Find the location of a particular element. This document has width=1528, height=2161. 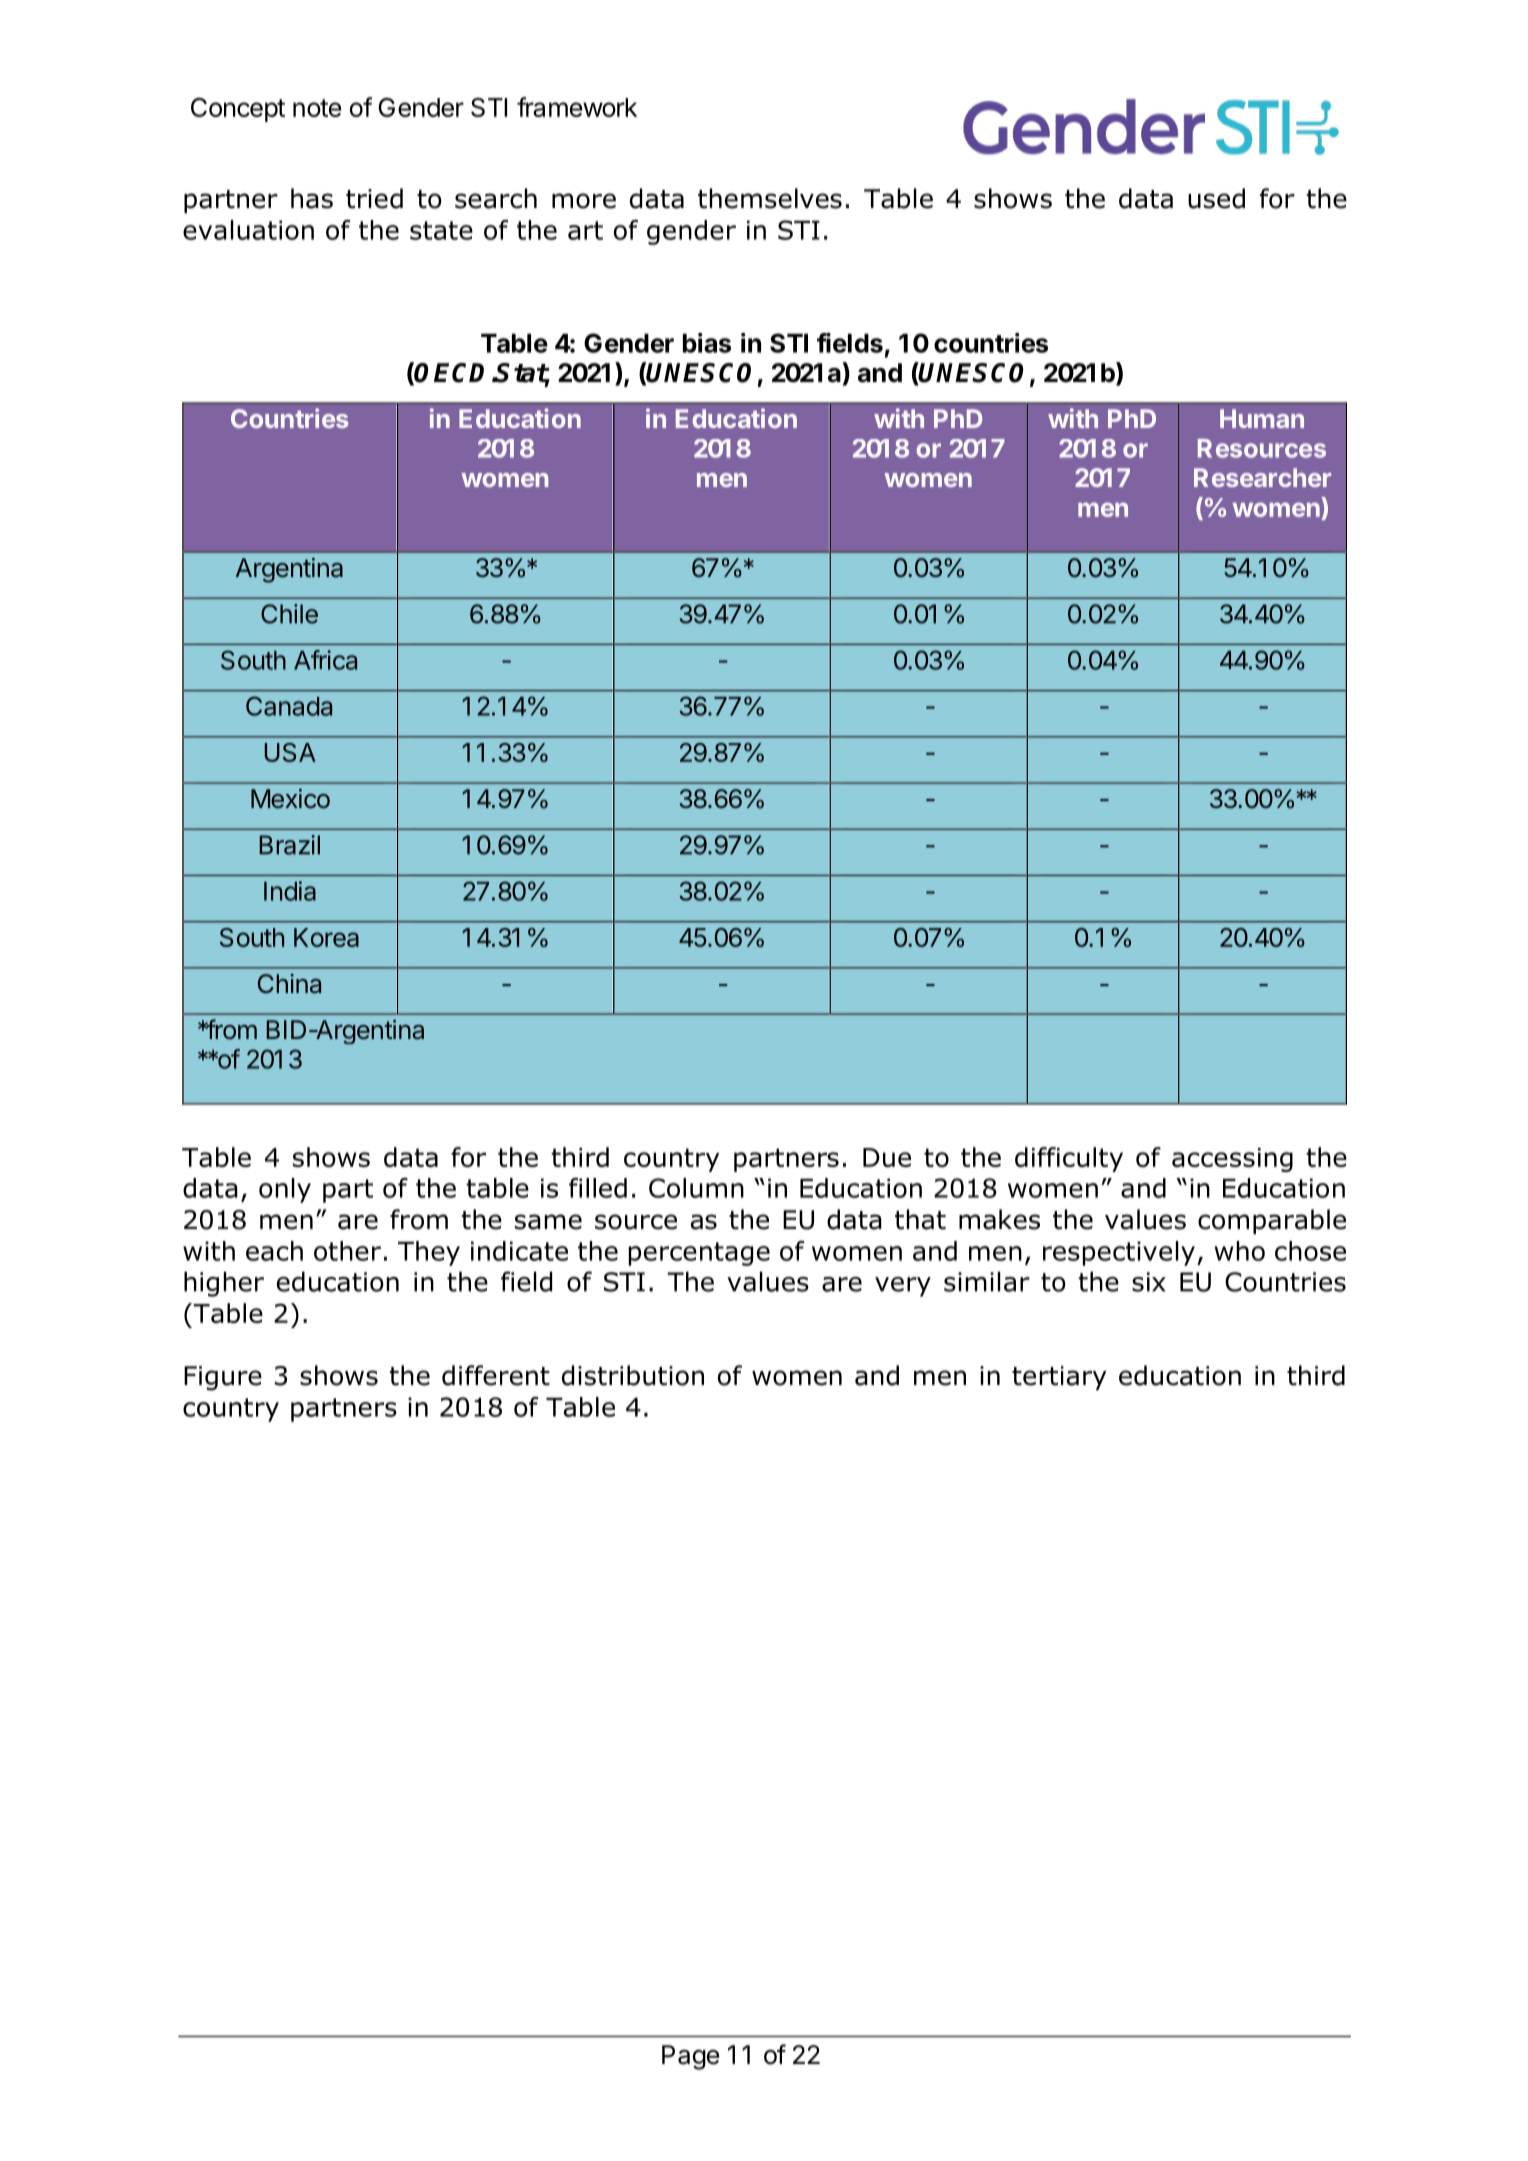

six is located at coordinates (1149, 1282).
